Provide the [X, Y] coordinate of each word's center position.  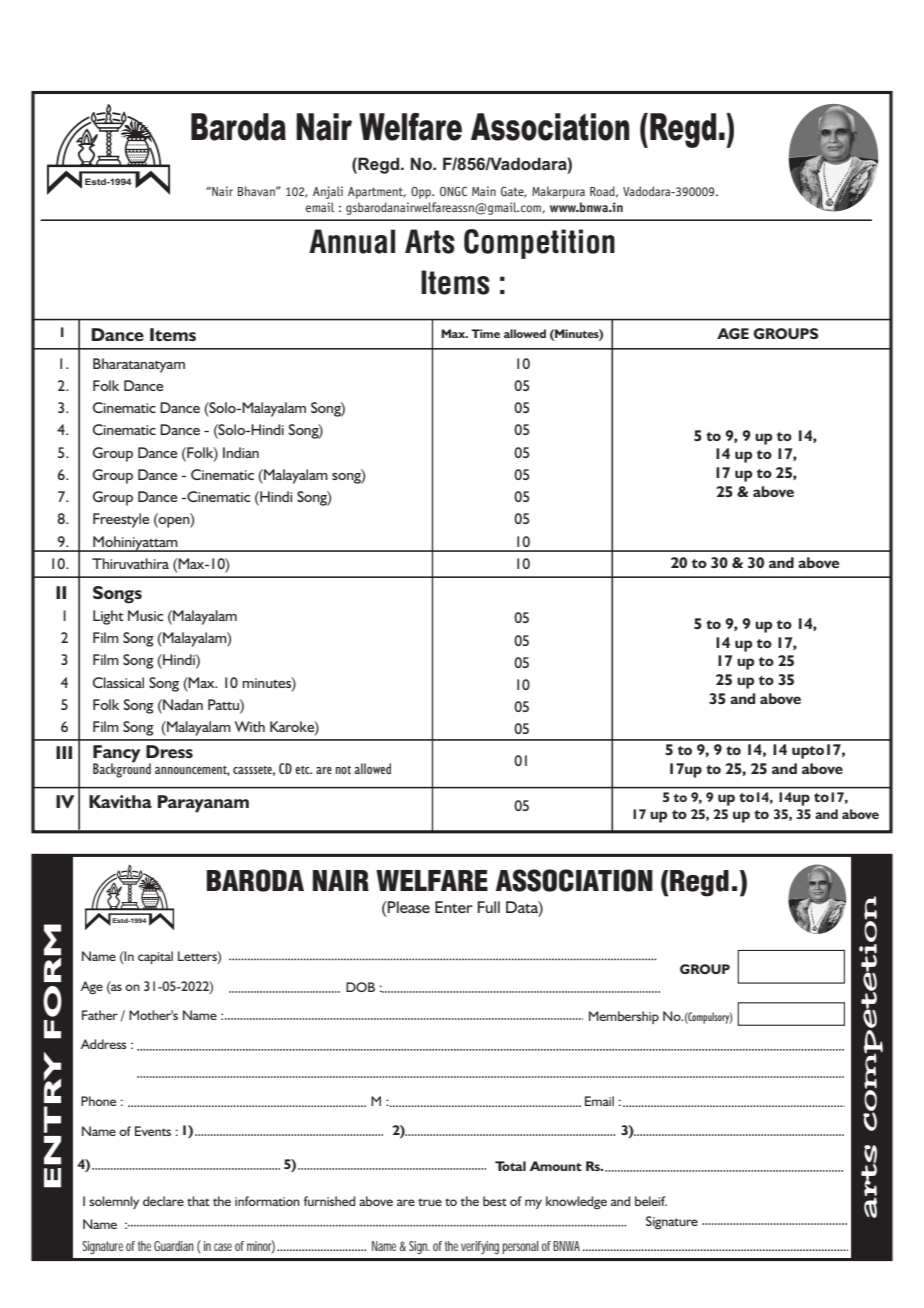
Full [489, 907]
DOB [360, 987]
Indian [241, 452]
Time [485, 333]
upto [808, 752]
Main [484, 191]
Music [145, 615]
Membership [624, 1017]
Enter [454, 907]
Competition [539, 244]
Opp [422, 192]
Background [122, 769]
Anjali [328, 192]
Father [100, 1015]
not [343, 769]
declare [163, 1201]
